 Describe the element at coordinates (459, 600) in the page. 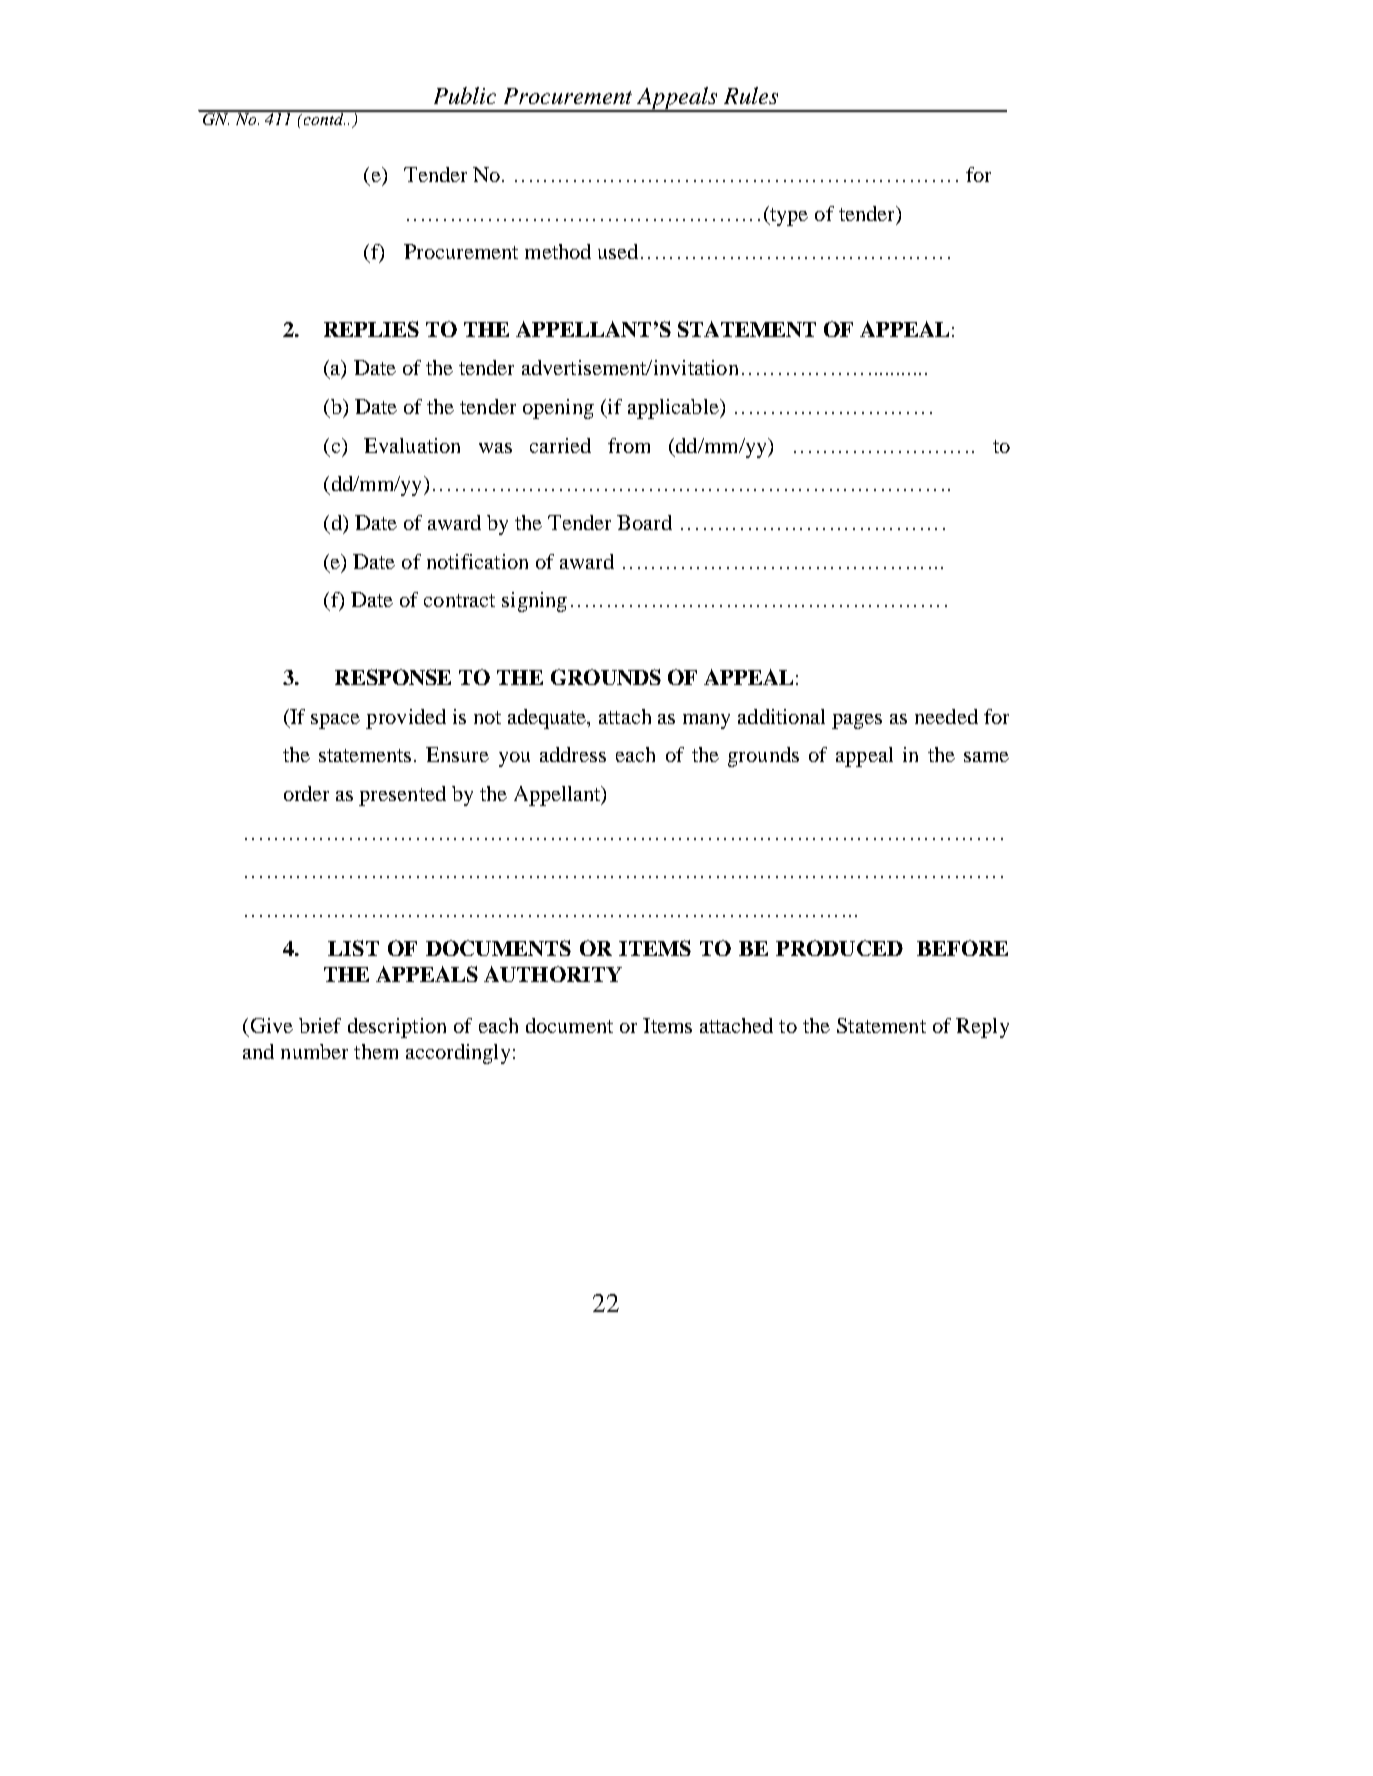

I see `contract` at that location.
